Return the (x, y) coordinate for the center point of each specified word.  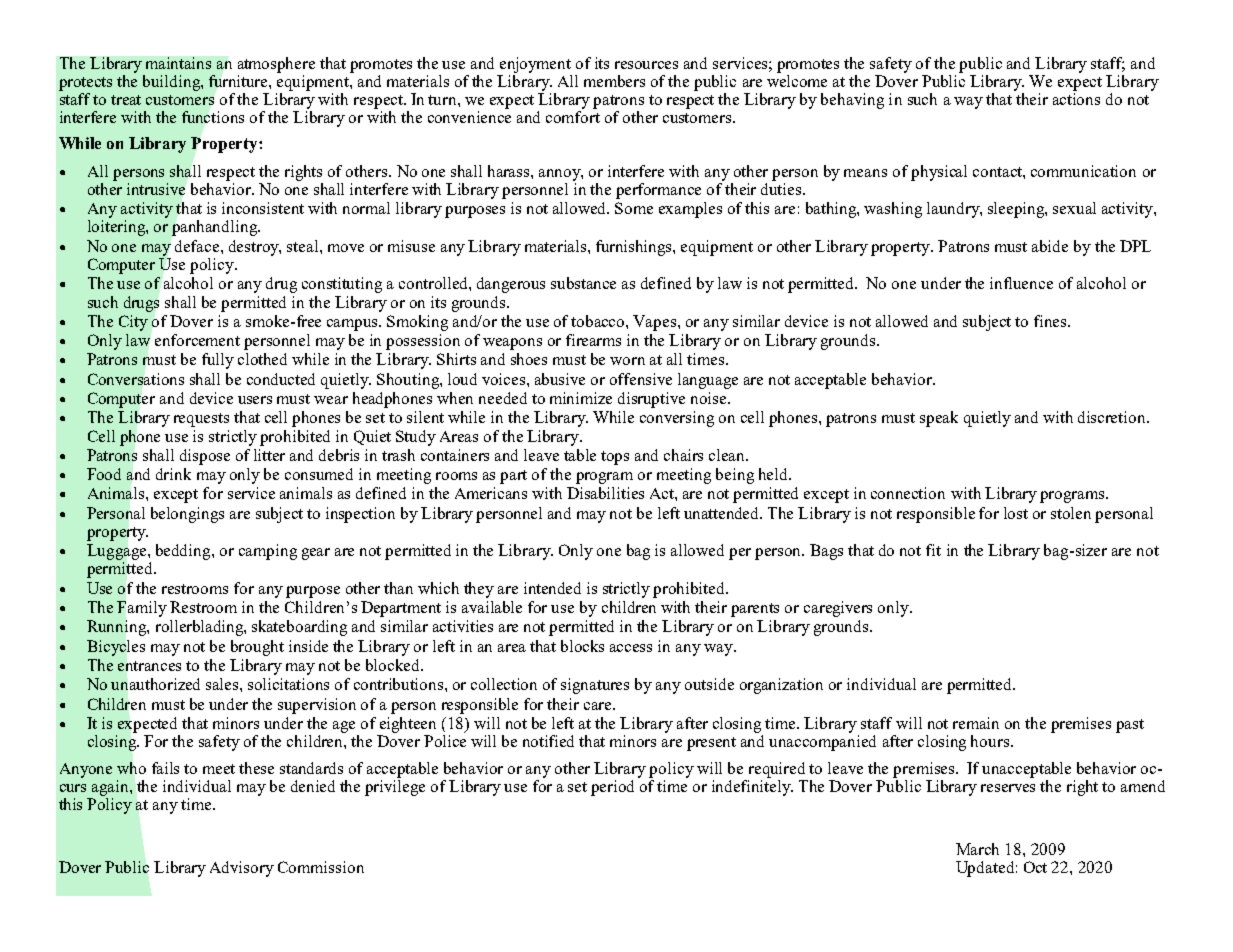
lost (1016, 513)
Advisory (242, 869)
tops (615, 458)
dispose (205, 457)
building (172, 83)
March (977, 849)
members (614, 81)
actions (1076, 99)
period (612, 788)
